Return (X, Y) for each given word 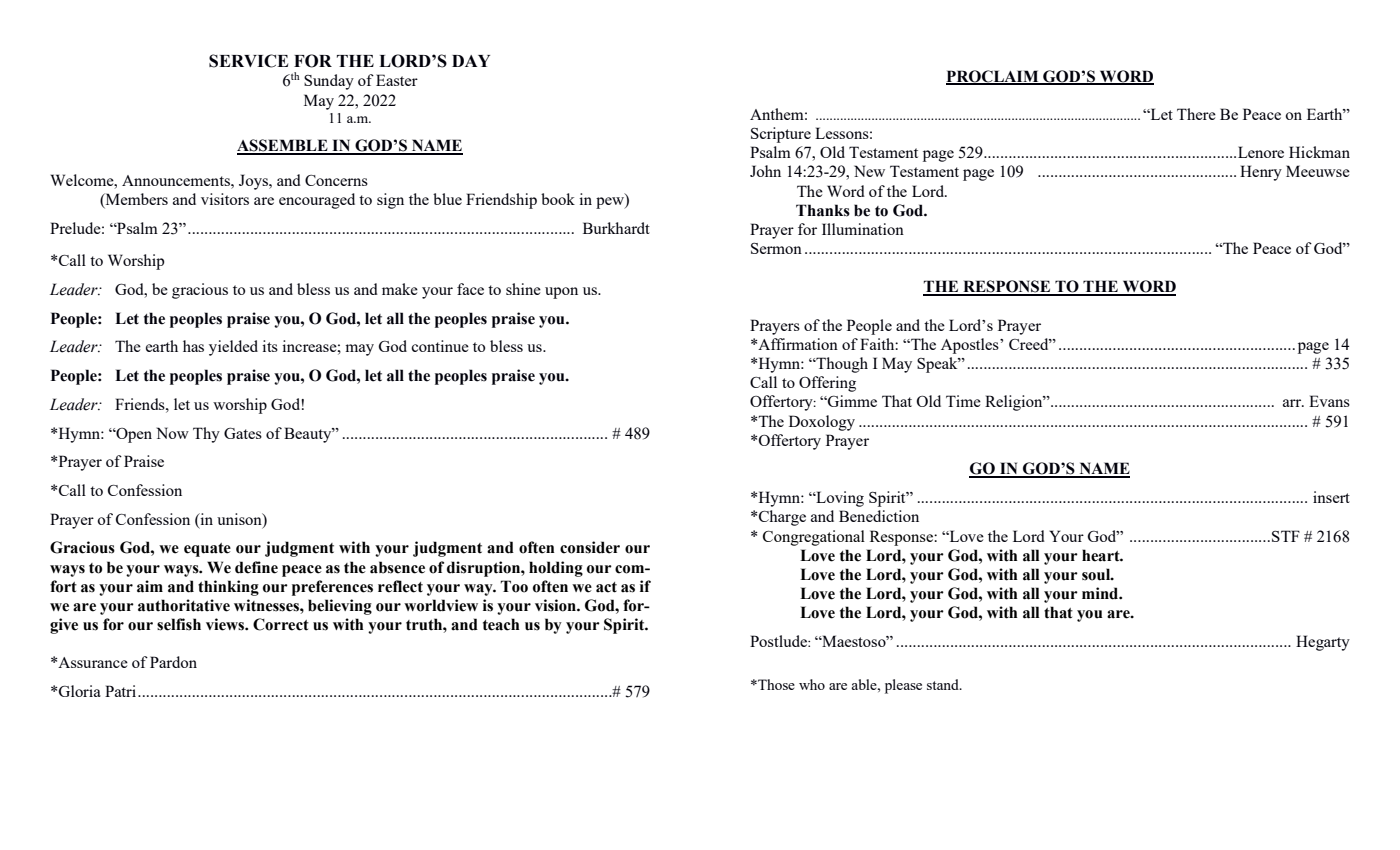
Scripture (781, 135)
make (400, 289)
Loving (839, 499)
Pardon (173, 662)
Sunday (329, 82)
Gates (243, 433)
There (1196, 114)
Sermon (776, 248)
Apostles (971, 346)
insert (1331, 497)
